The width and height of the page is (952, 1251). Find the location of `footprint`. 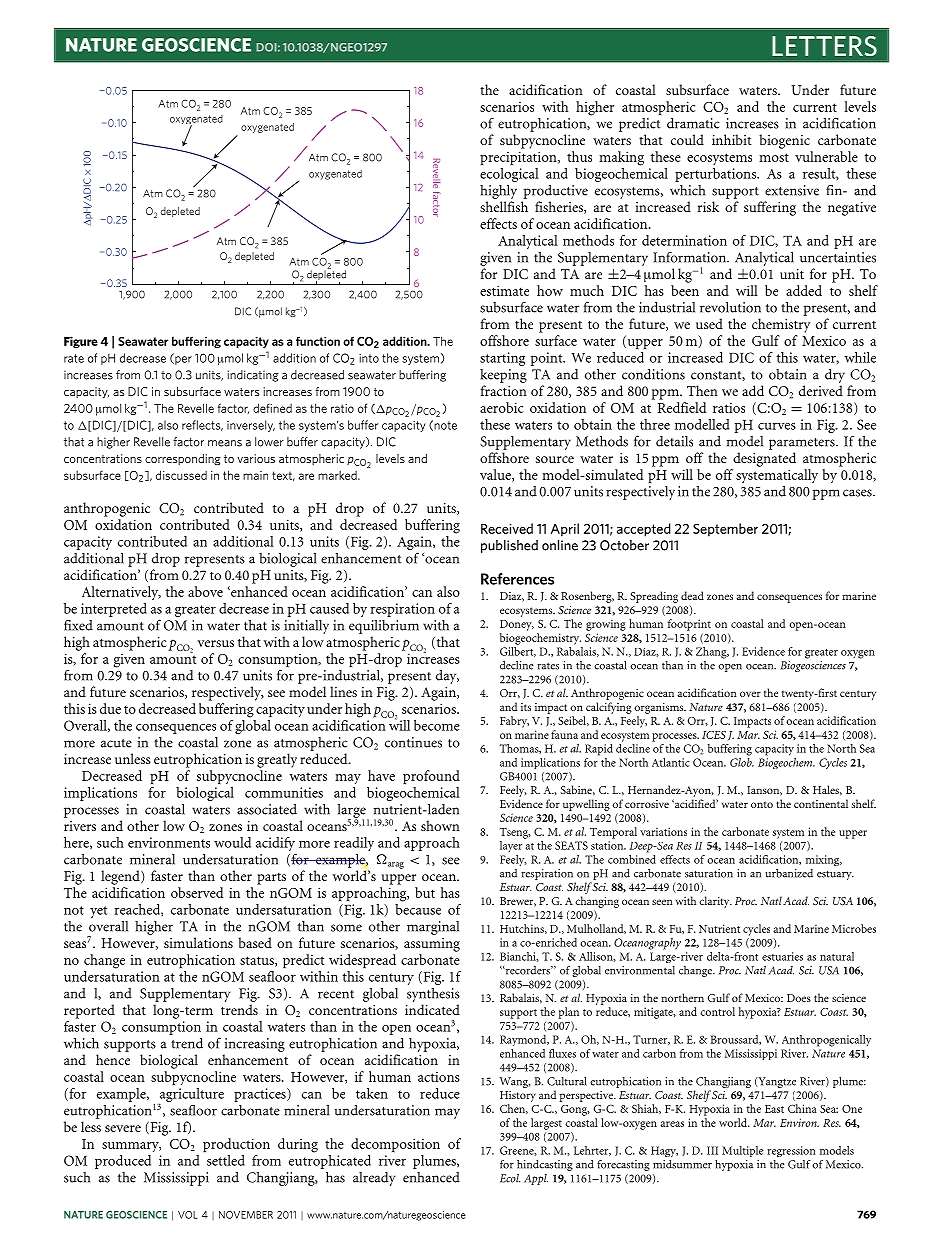

footprint is located at coordinates (689, 625).
